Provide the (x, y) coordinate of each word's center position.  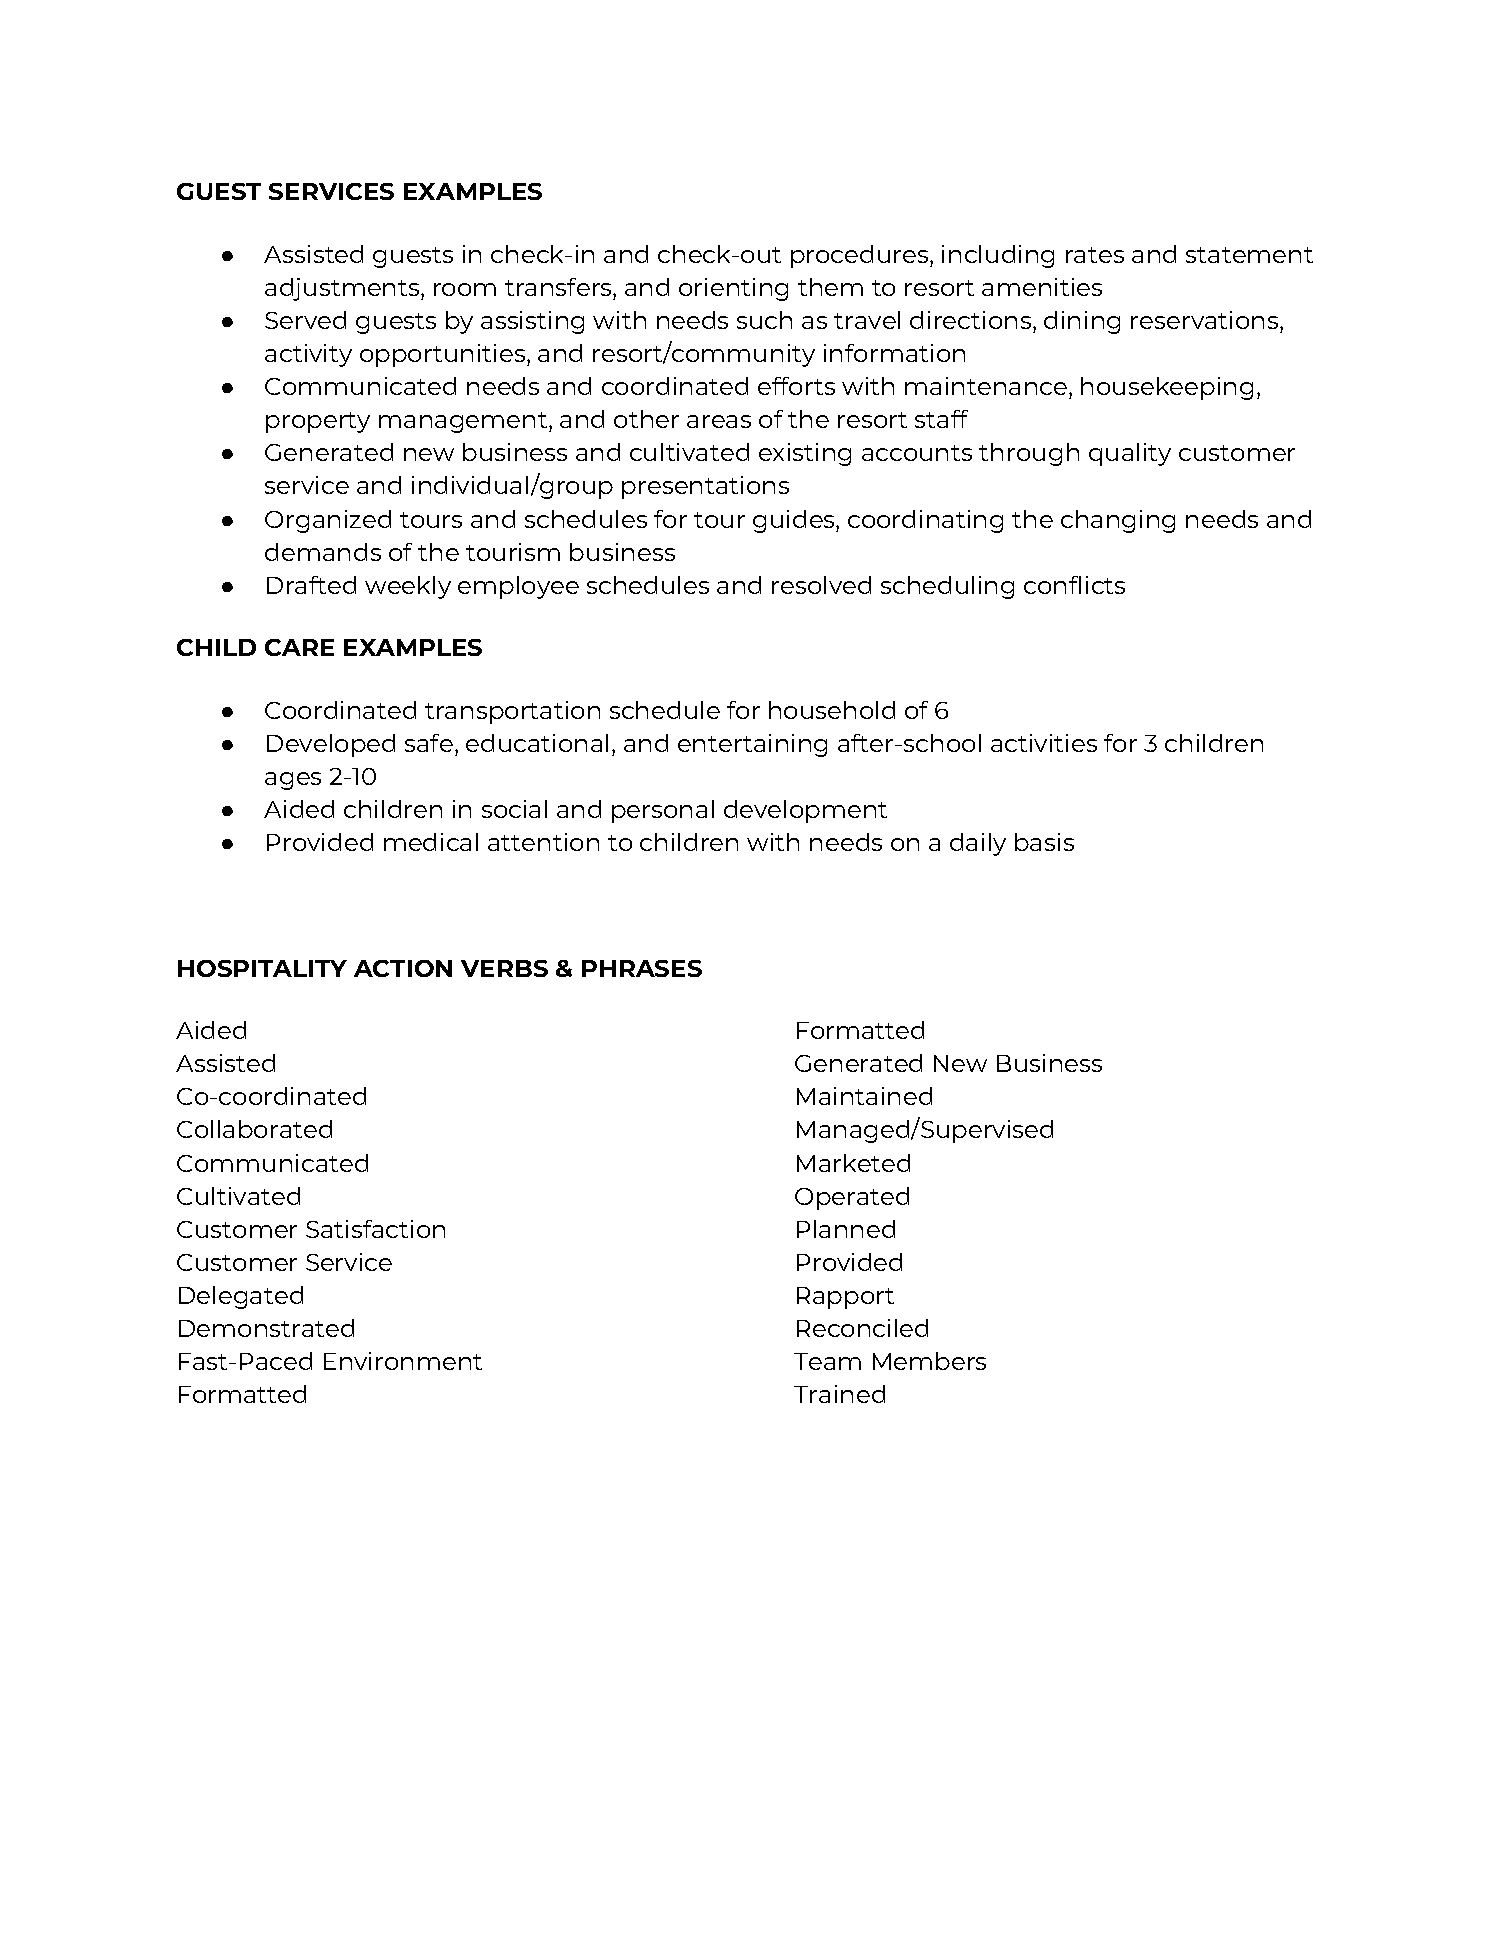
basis (1044, 842)
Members (929, 1361)
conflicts (1074, 585)
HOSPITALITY (262, 968)
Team (827, 1361)
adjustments (343, 289)
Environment (403, 1361)
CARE (299, 647)
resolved (821, 585)
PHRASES (642, 968)
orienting (733, 289)
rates (1095, 255)
